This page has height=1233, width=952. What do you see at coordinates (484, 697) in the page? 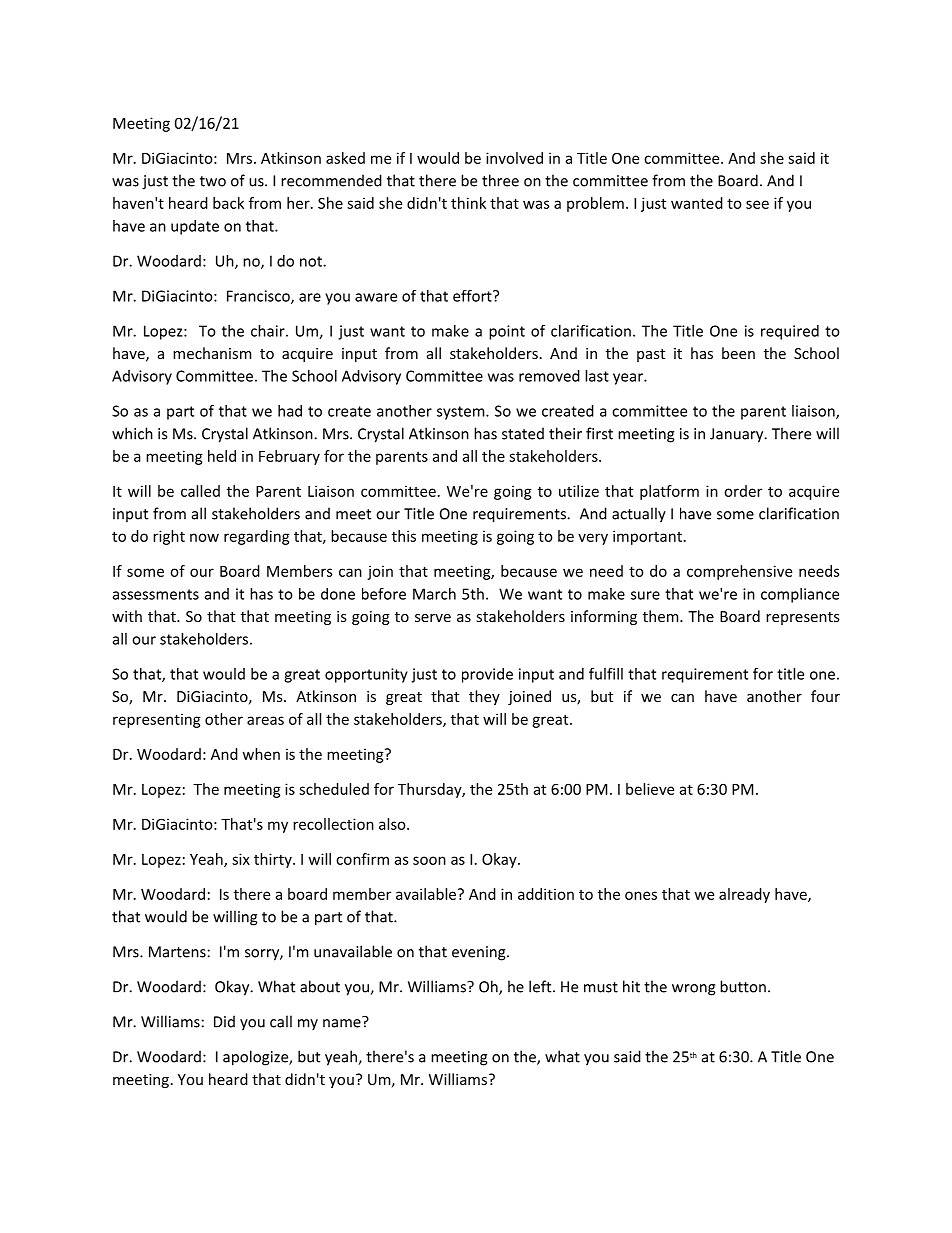
I see `they` at bounding box center [484, 697].
